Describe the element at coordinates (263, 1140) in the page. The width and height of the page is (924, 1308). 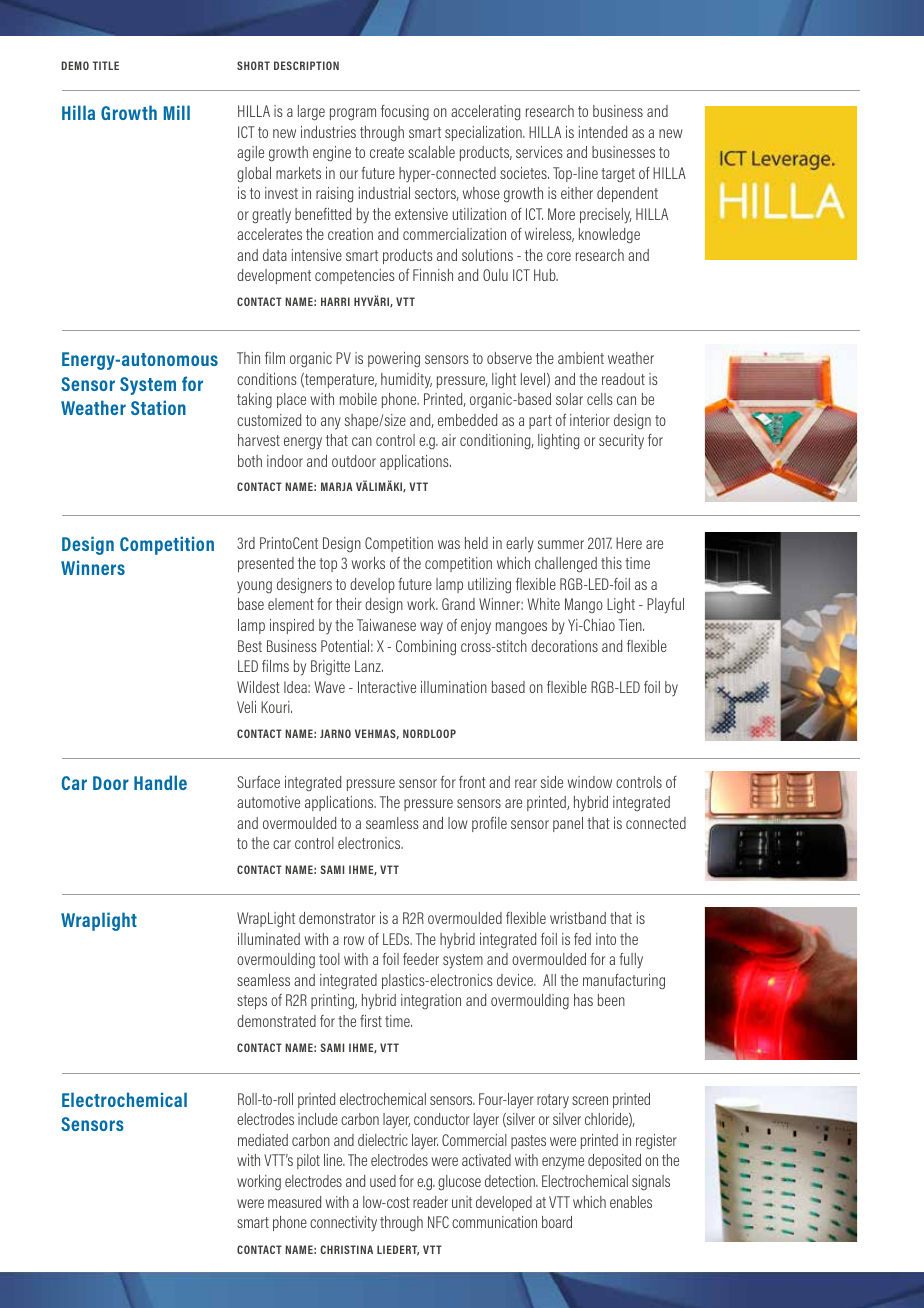
I see `mediated` at that location.
